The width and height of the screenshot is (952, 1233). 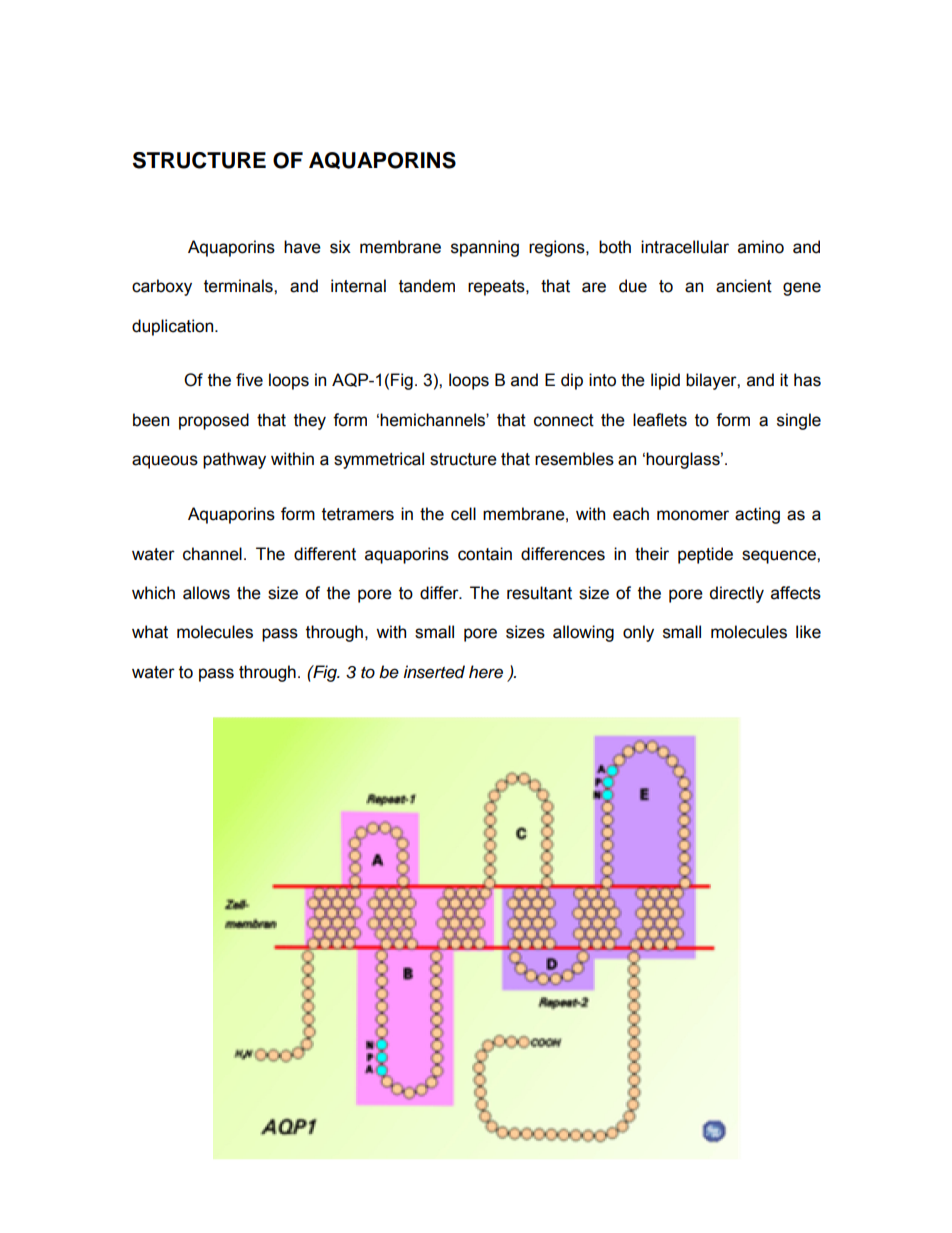 I want to click on terminals, so click(x=239, y=286).
